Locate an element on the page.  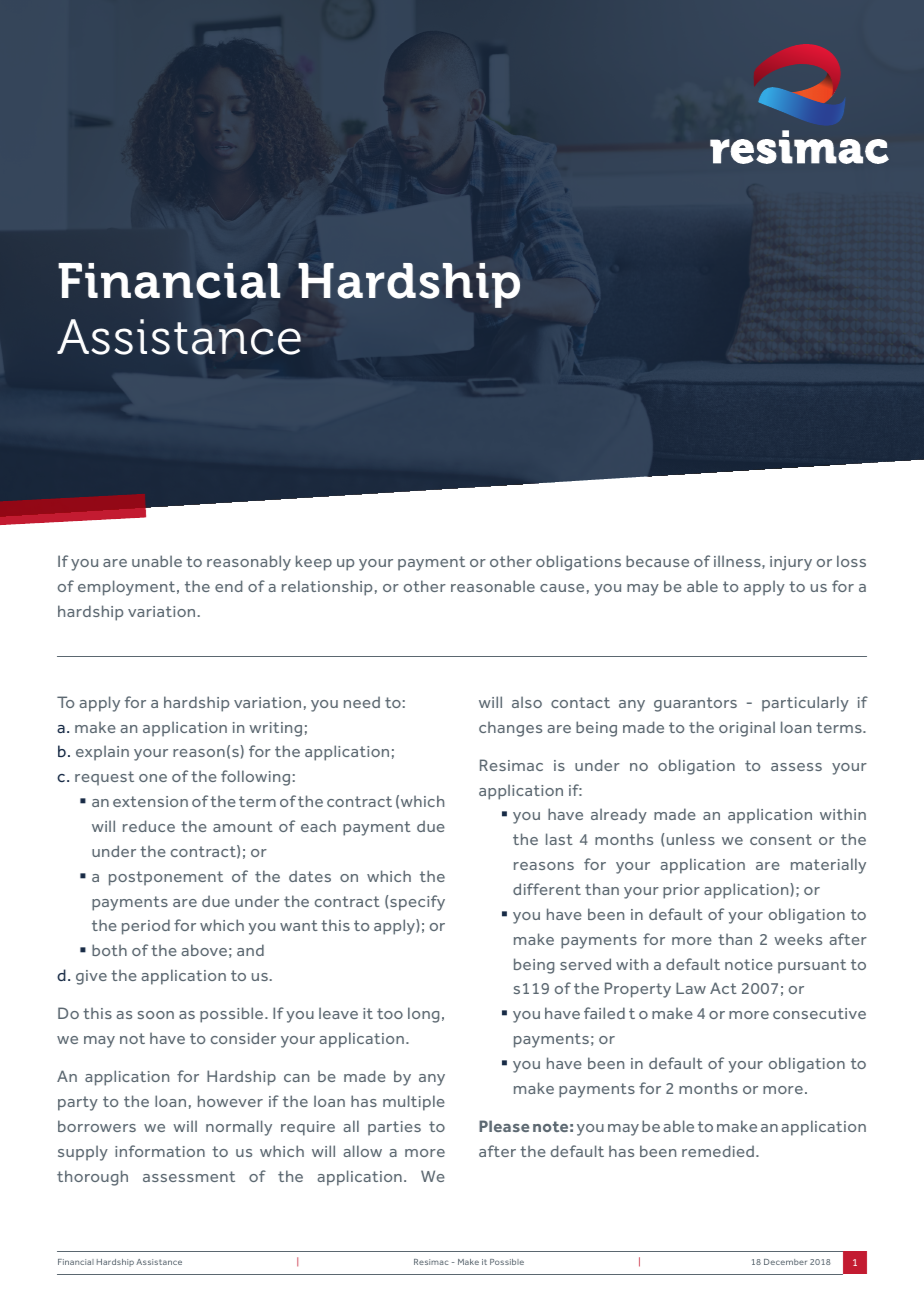
weeks is located at coordinates (798, 939).
